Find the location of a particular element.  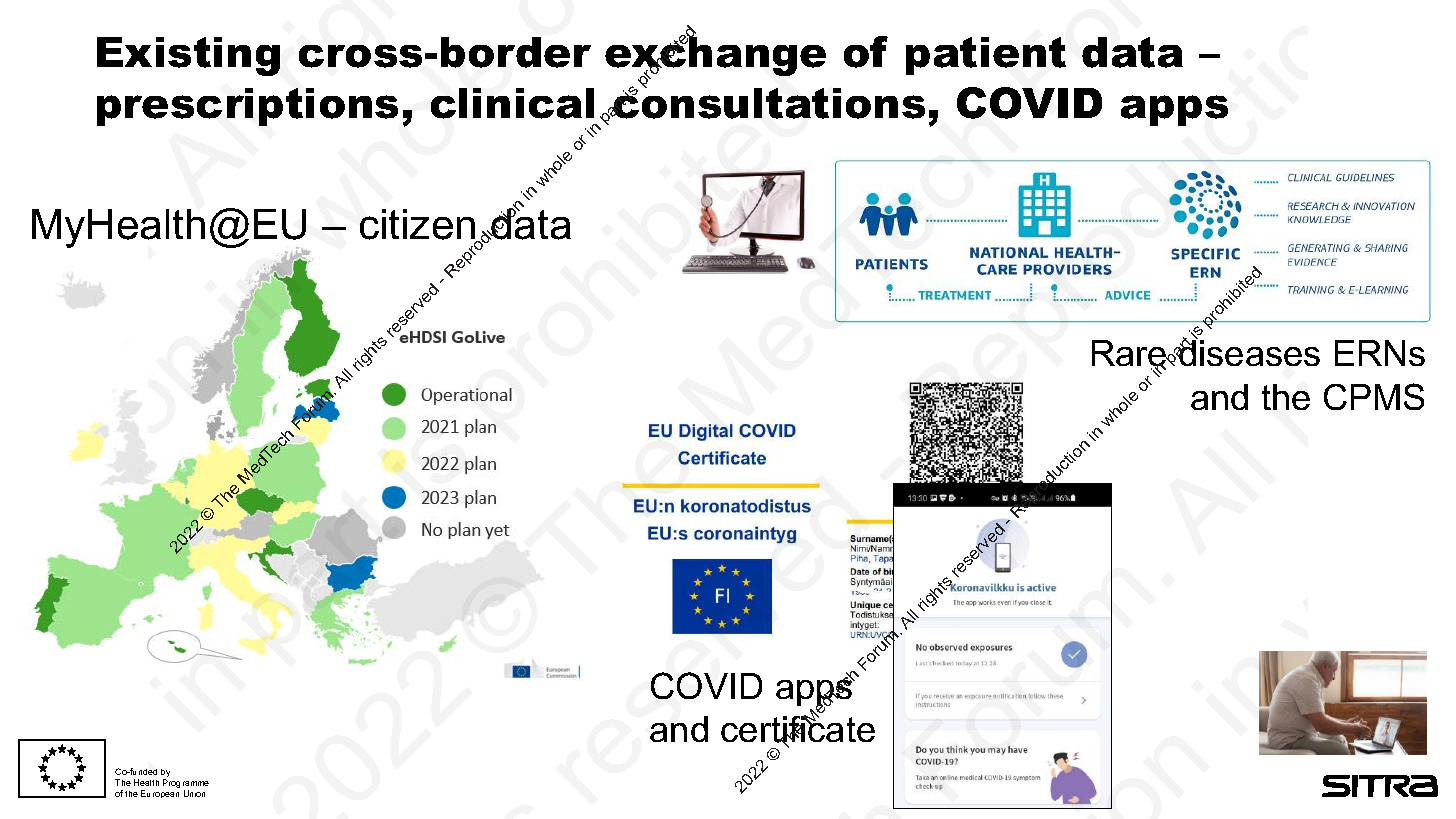

consultations is located at coordinates (768, 102).
